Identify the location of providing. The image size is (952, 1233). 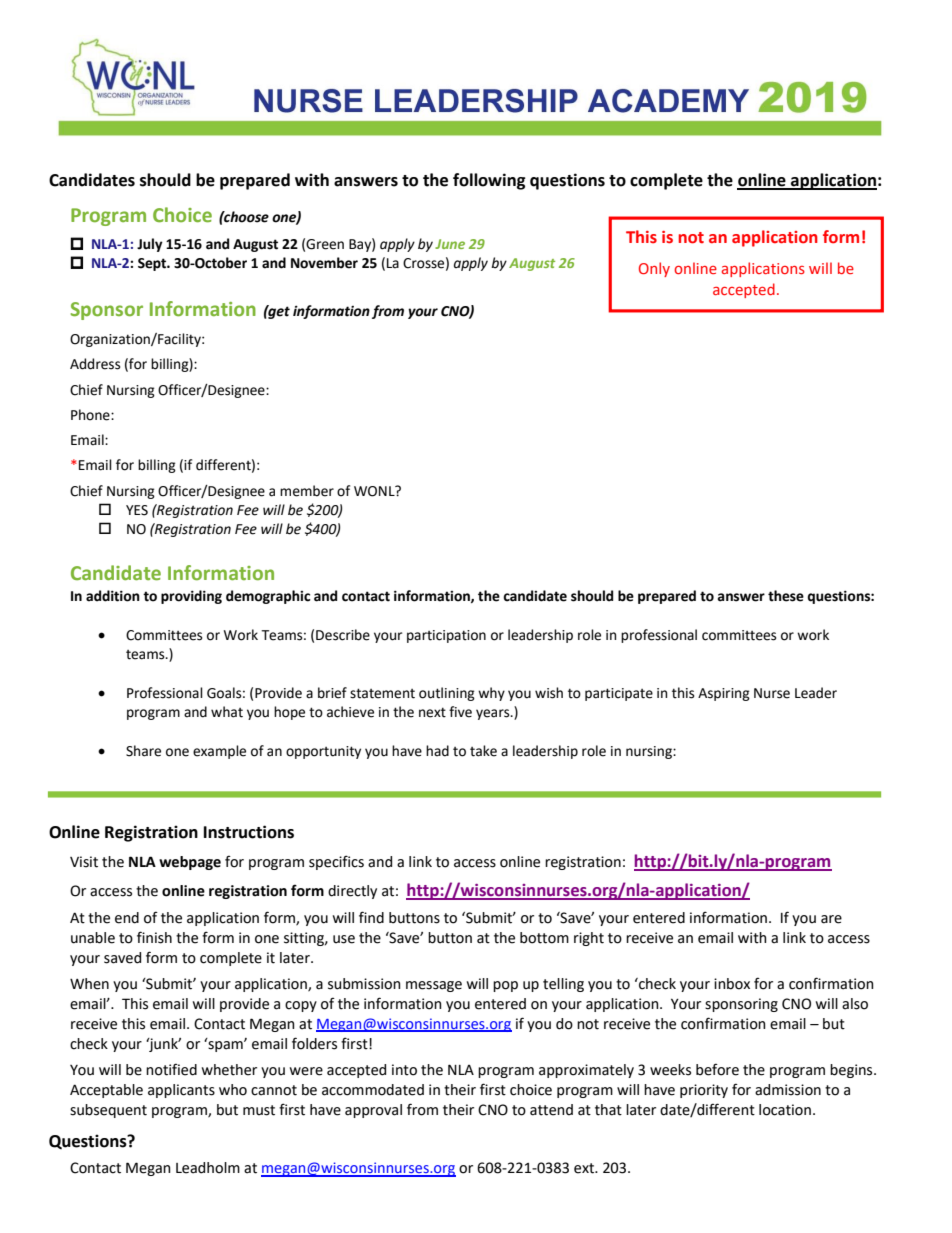
(191, 597).
